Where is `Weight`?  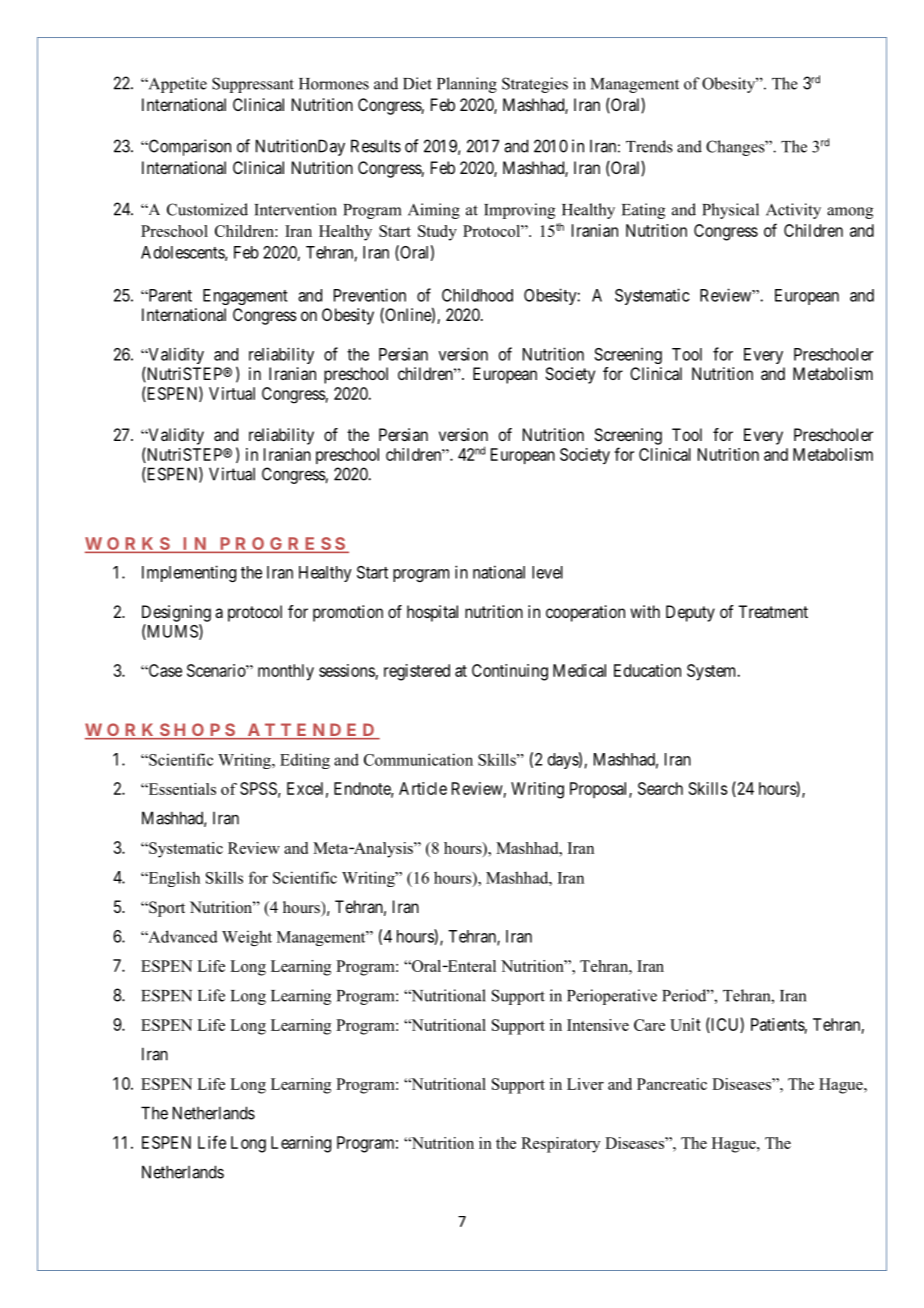 Weight is located at coordinates (247, 938).
